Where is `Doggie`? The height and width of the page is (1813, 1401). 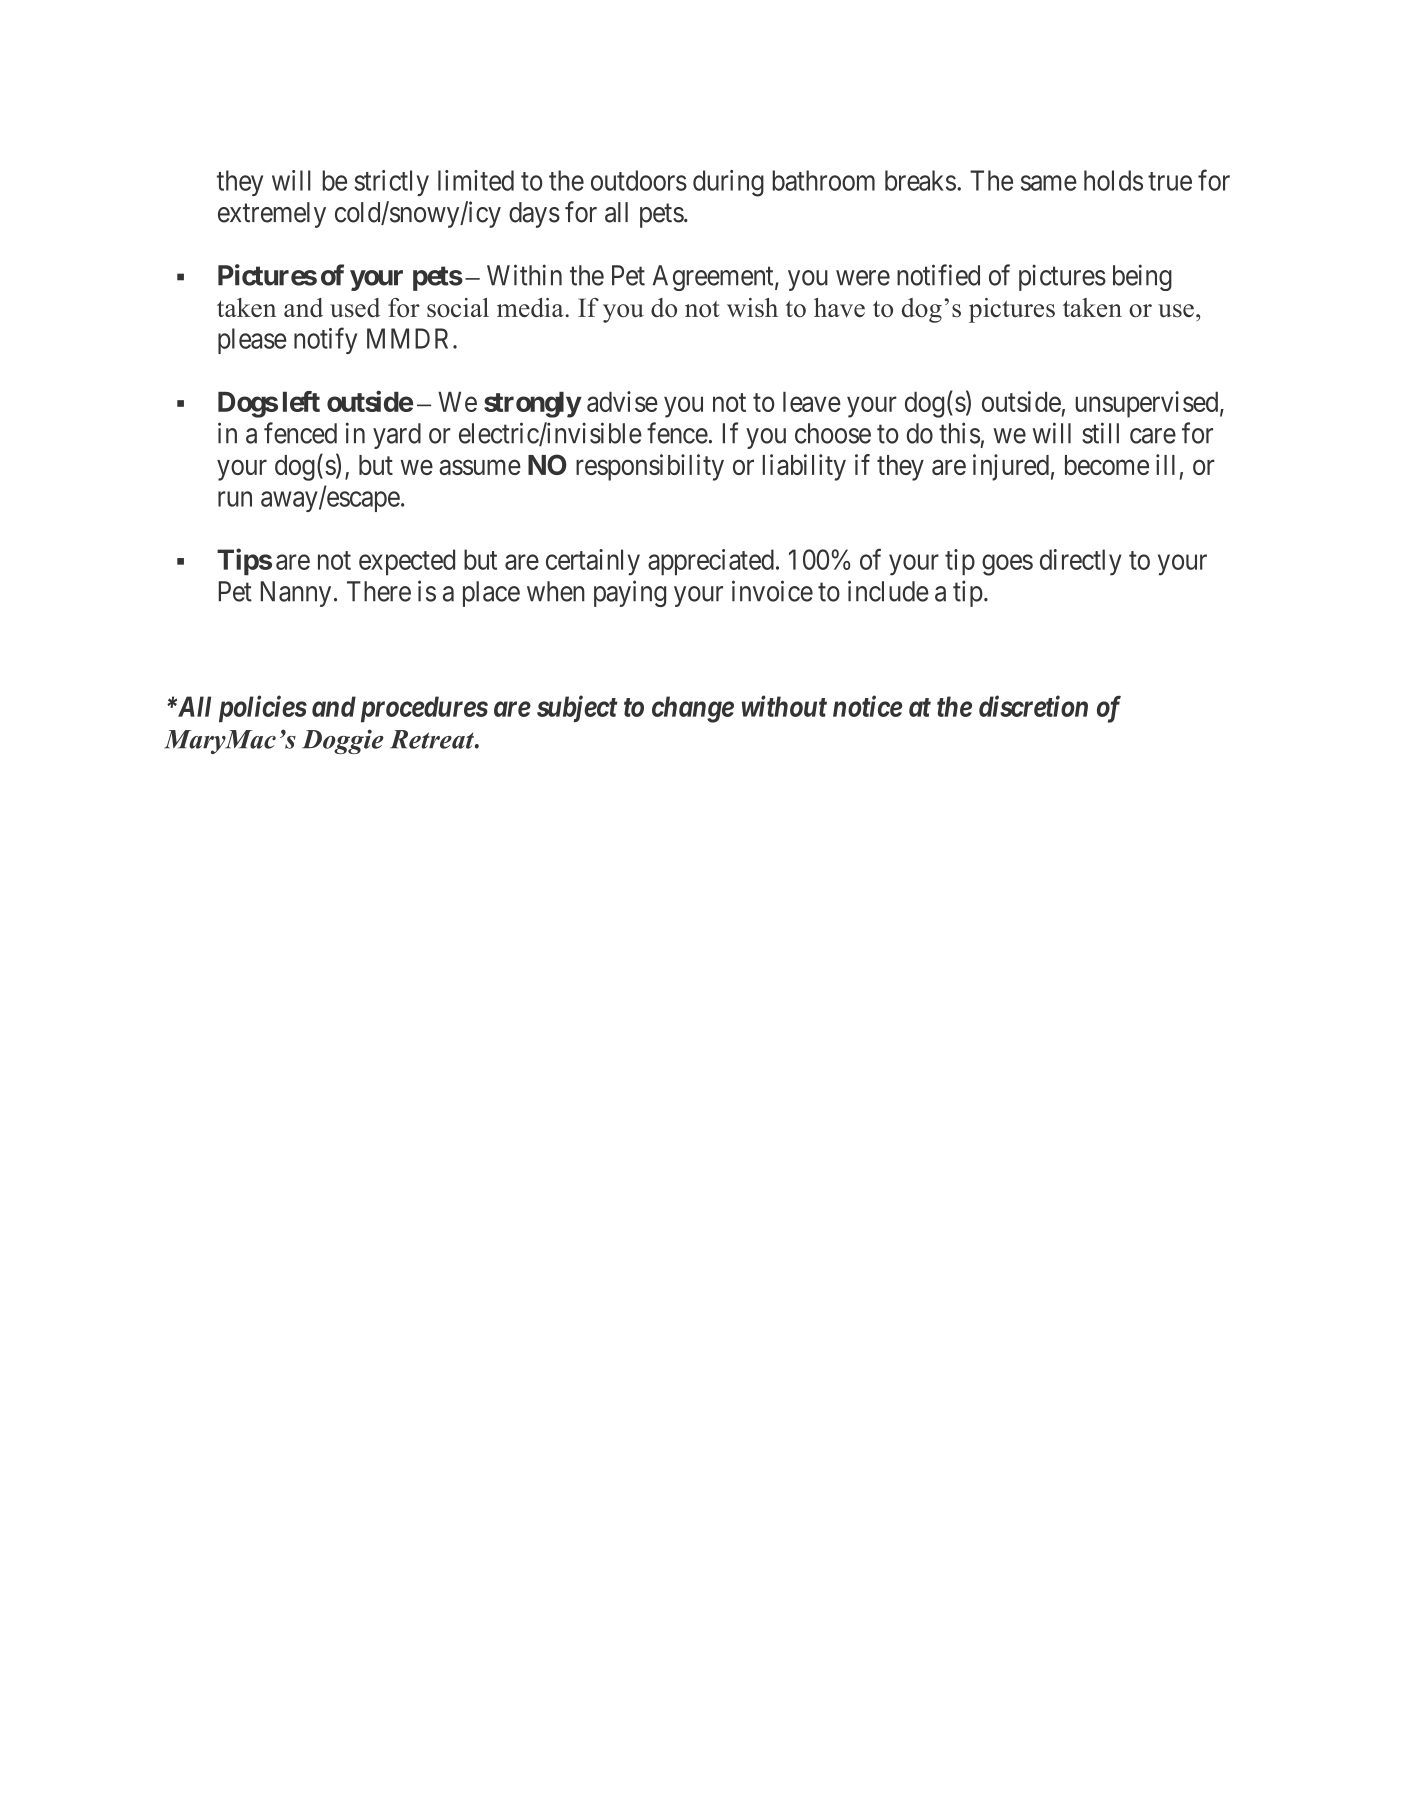
Doggie is located at coordinates (343, 741).
